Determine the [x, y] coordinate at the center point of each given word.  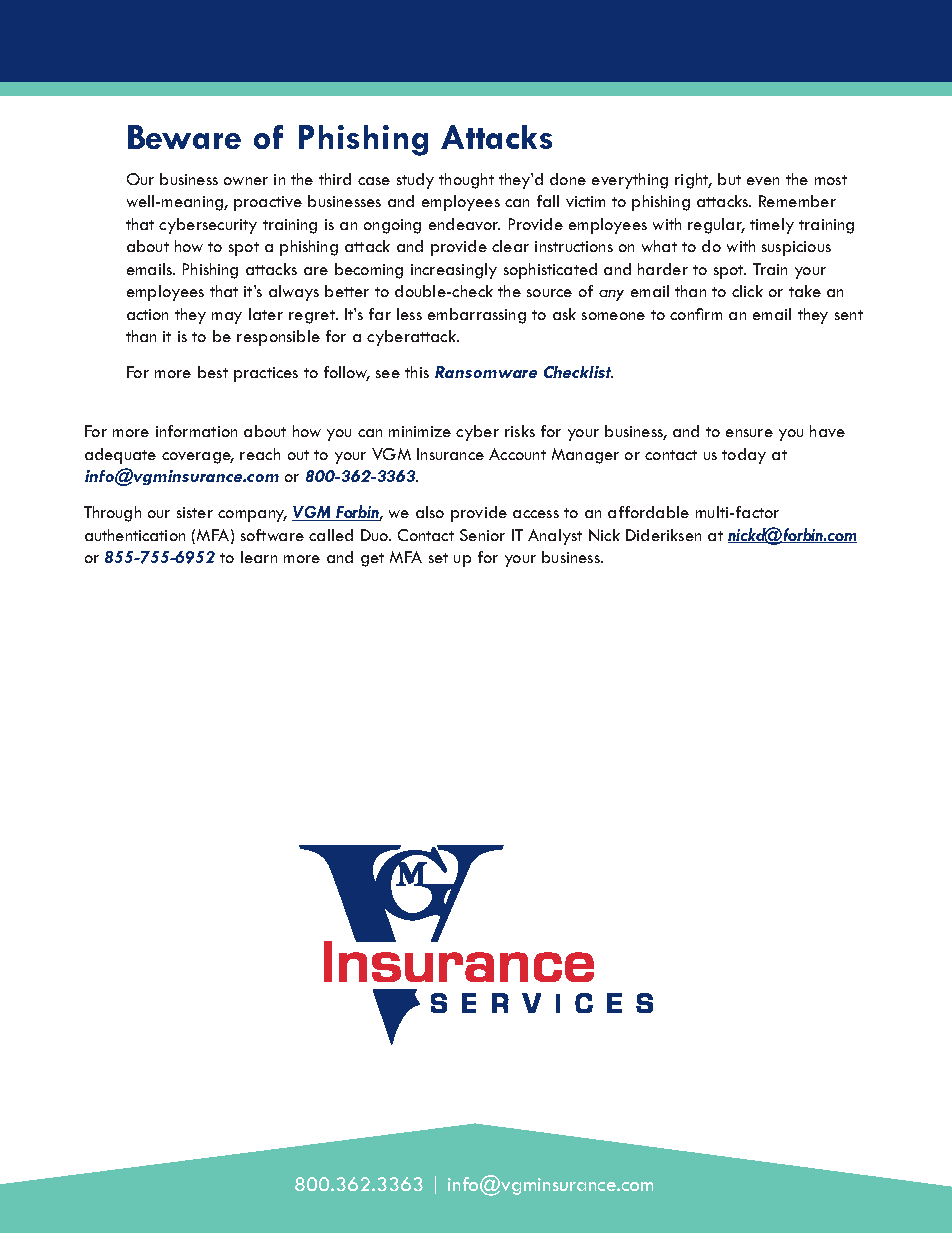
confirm [696, 314]
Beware [184, 137]
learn [259, 557]
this [417, 372]
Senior [482, 535]
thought [466, 181]
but [729, 179]
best [213, 372]
